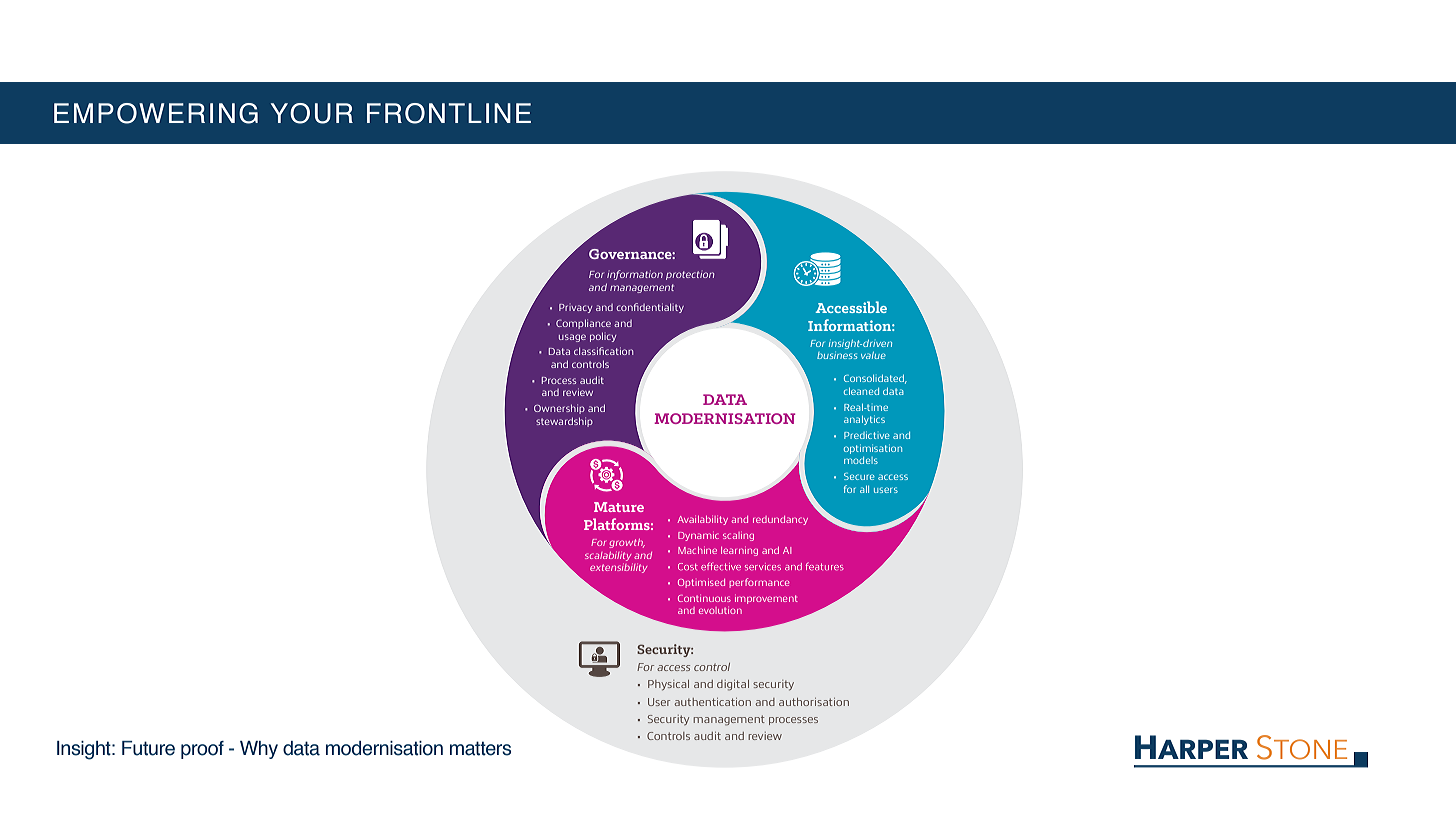 This page has width=1456, height=819. Describe the element at coordinates (480, 748) in the page. I see `matters` at that location.
